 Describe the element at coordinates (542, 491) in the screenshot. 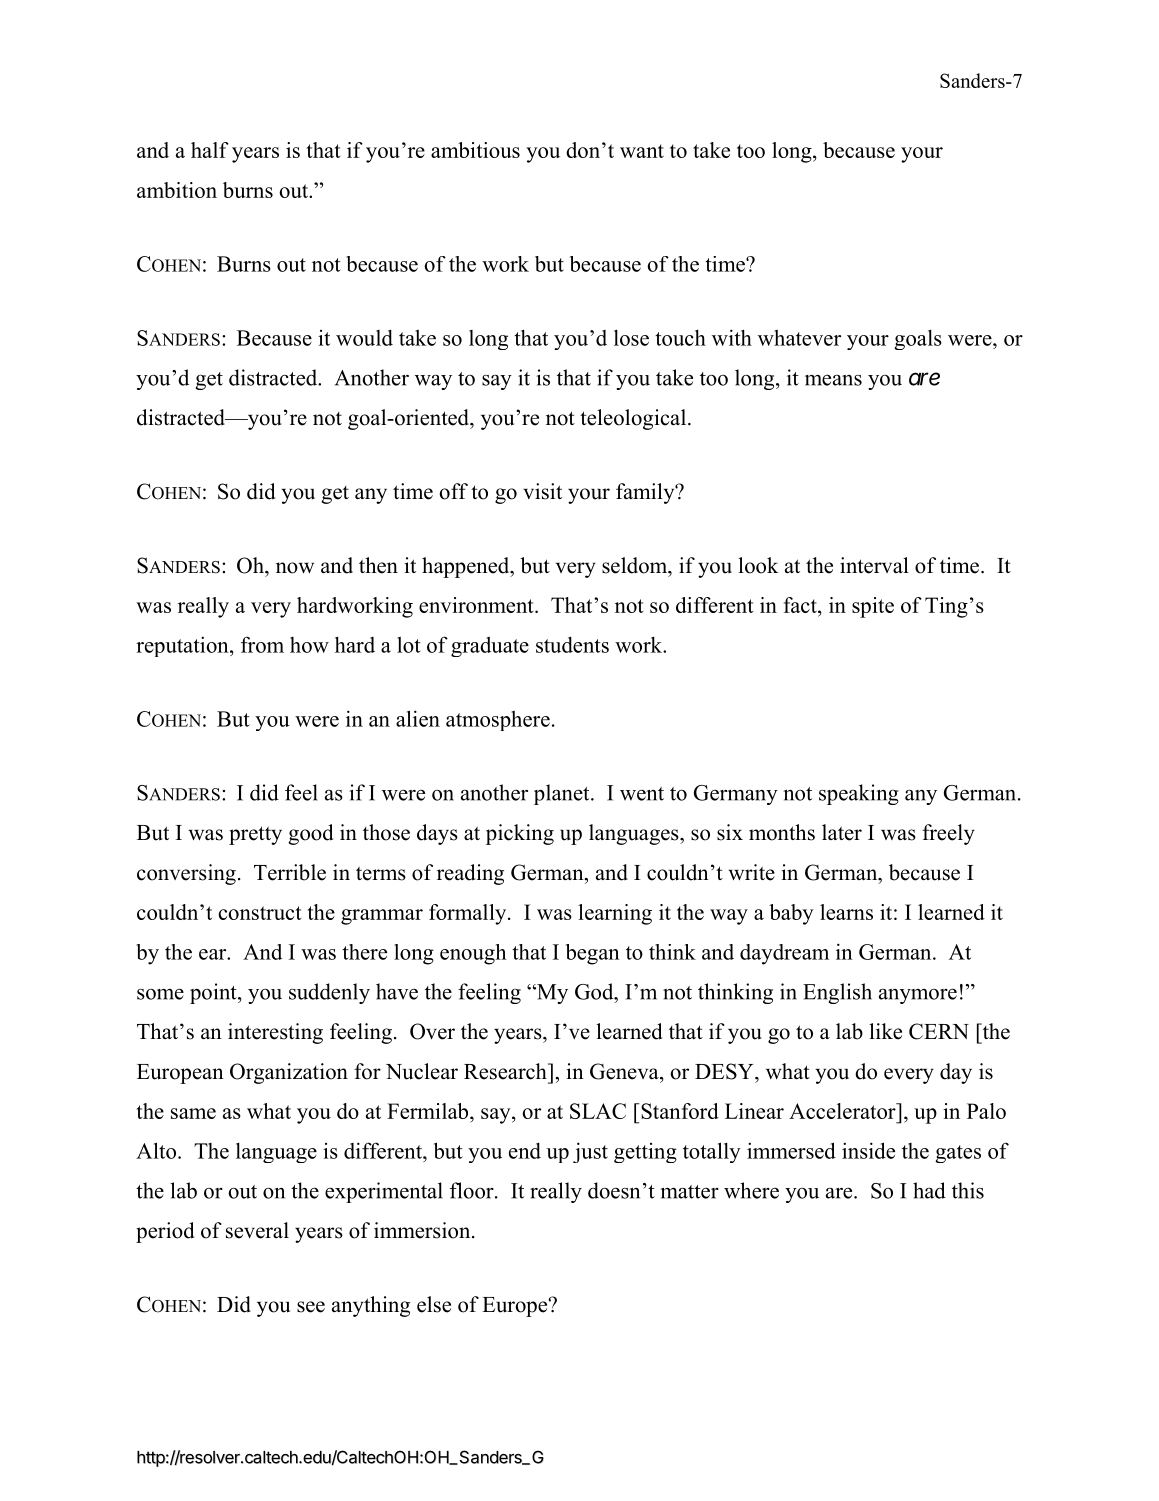

I see `visit` at that location.
